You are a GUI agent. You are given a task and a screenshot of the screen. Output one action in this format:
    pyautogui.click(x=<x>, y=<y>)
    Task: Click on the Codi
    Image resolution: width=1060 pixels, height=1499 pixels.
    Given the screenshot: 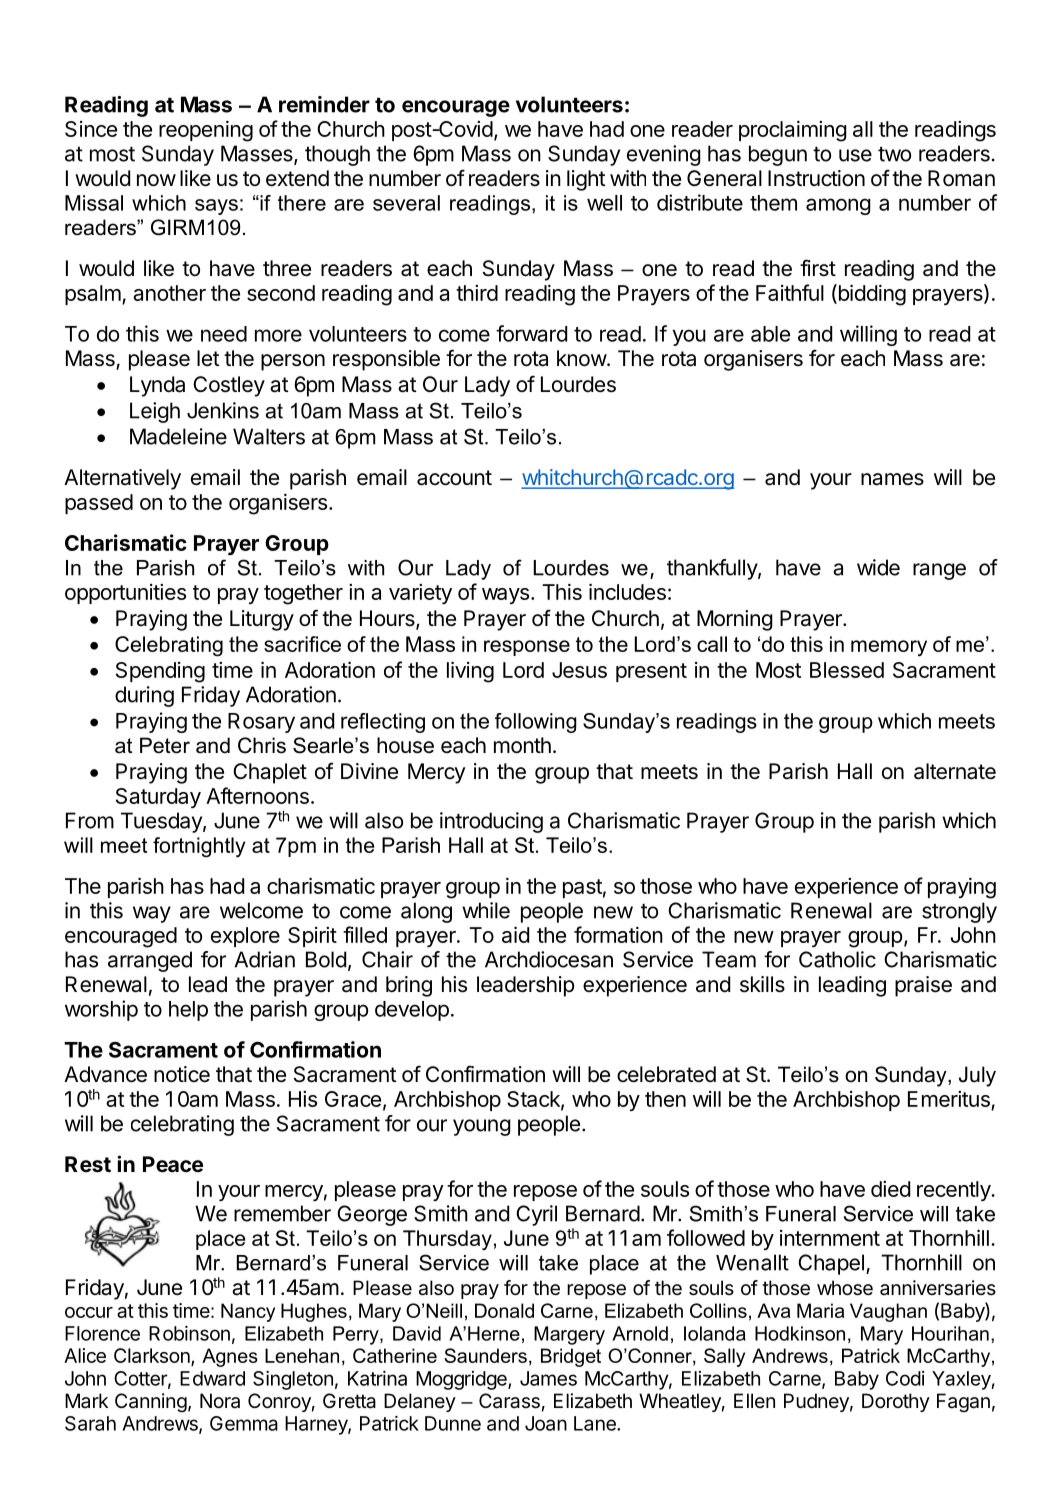 What is the action you would take?
    pyautogui.click(x=905, y=1378)
